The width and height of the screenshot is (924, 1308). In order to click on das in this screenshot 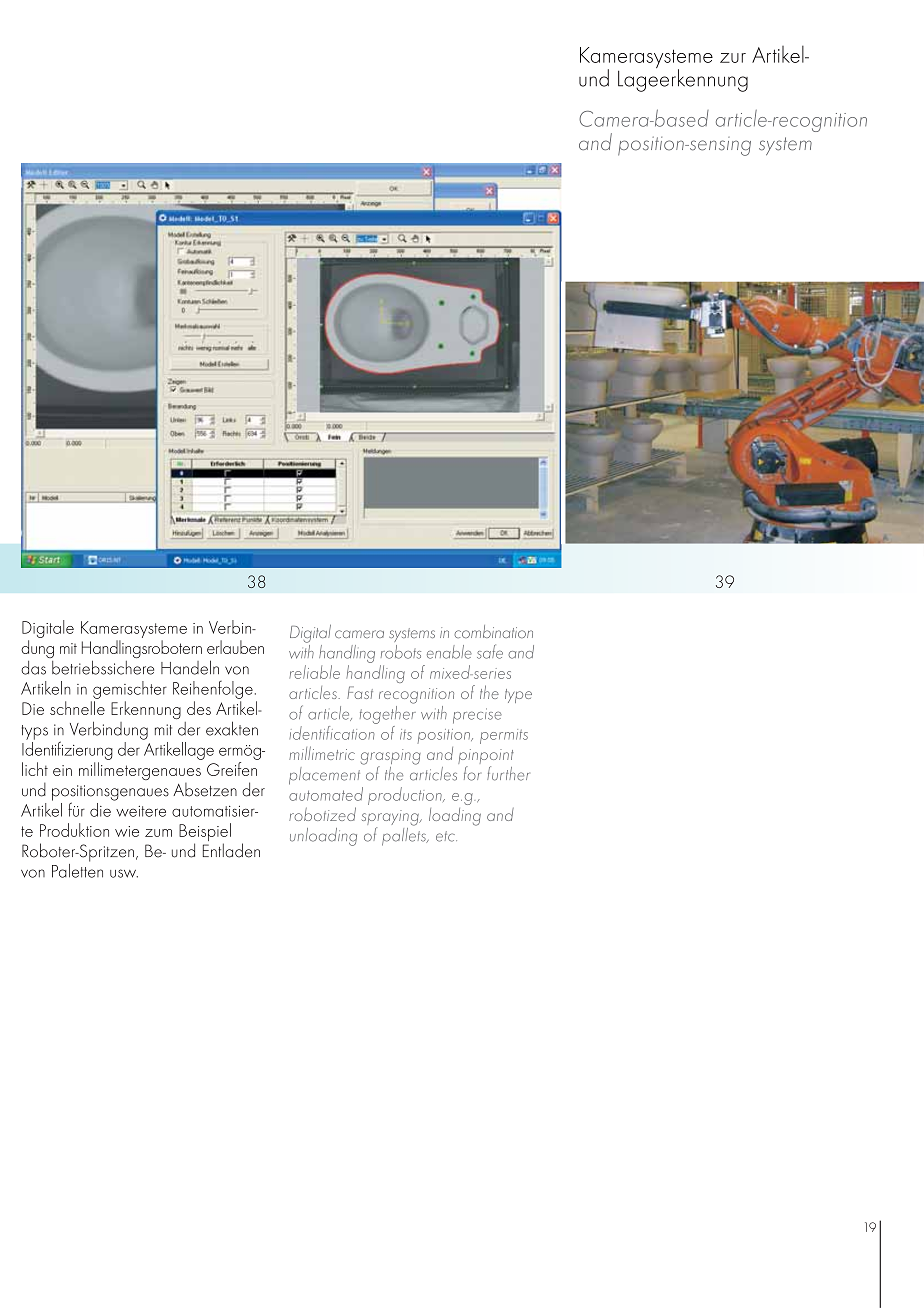, I will do `click(33, 668)`.
